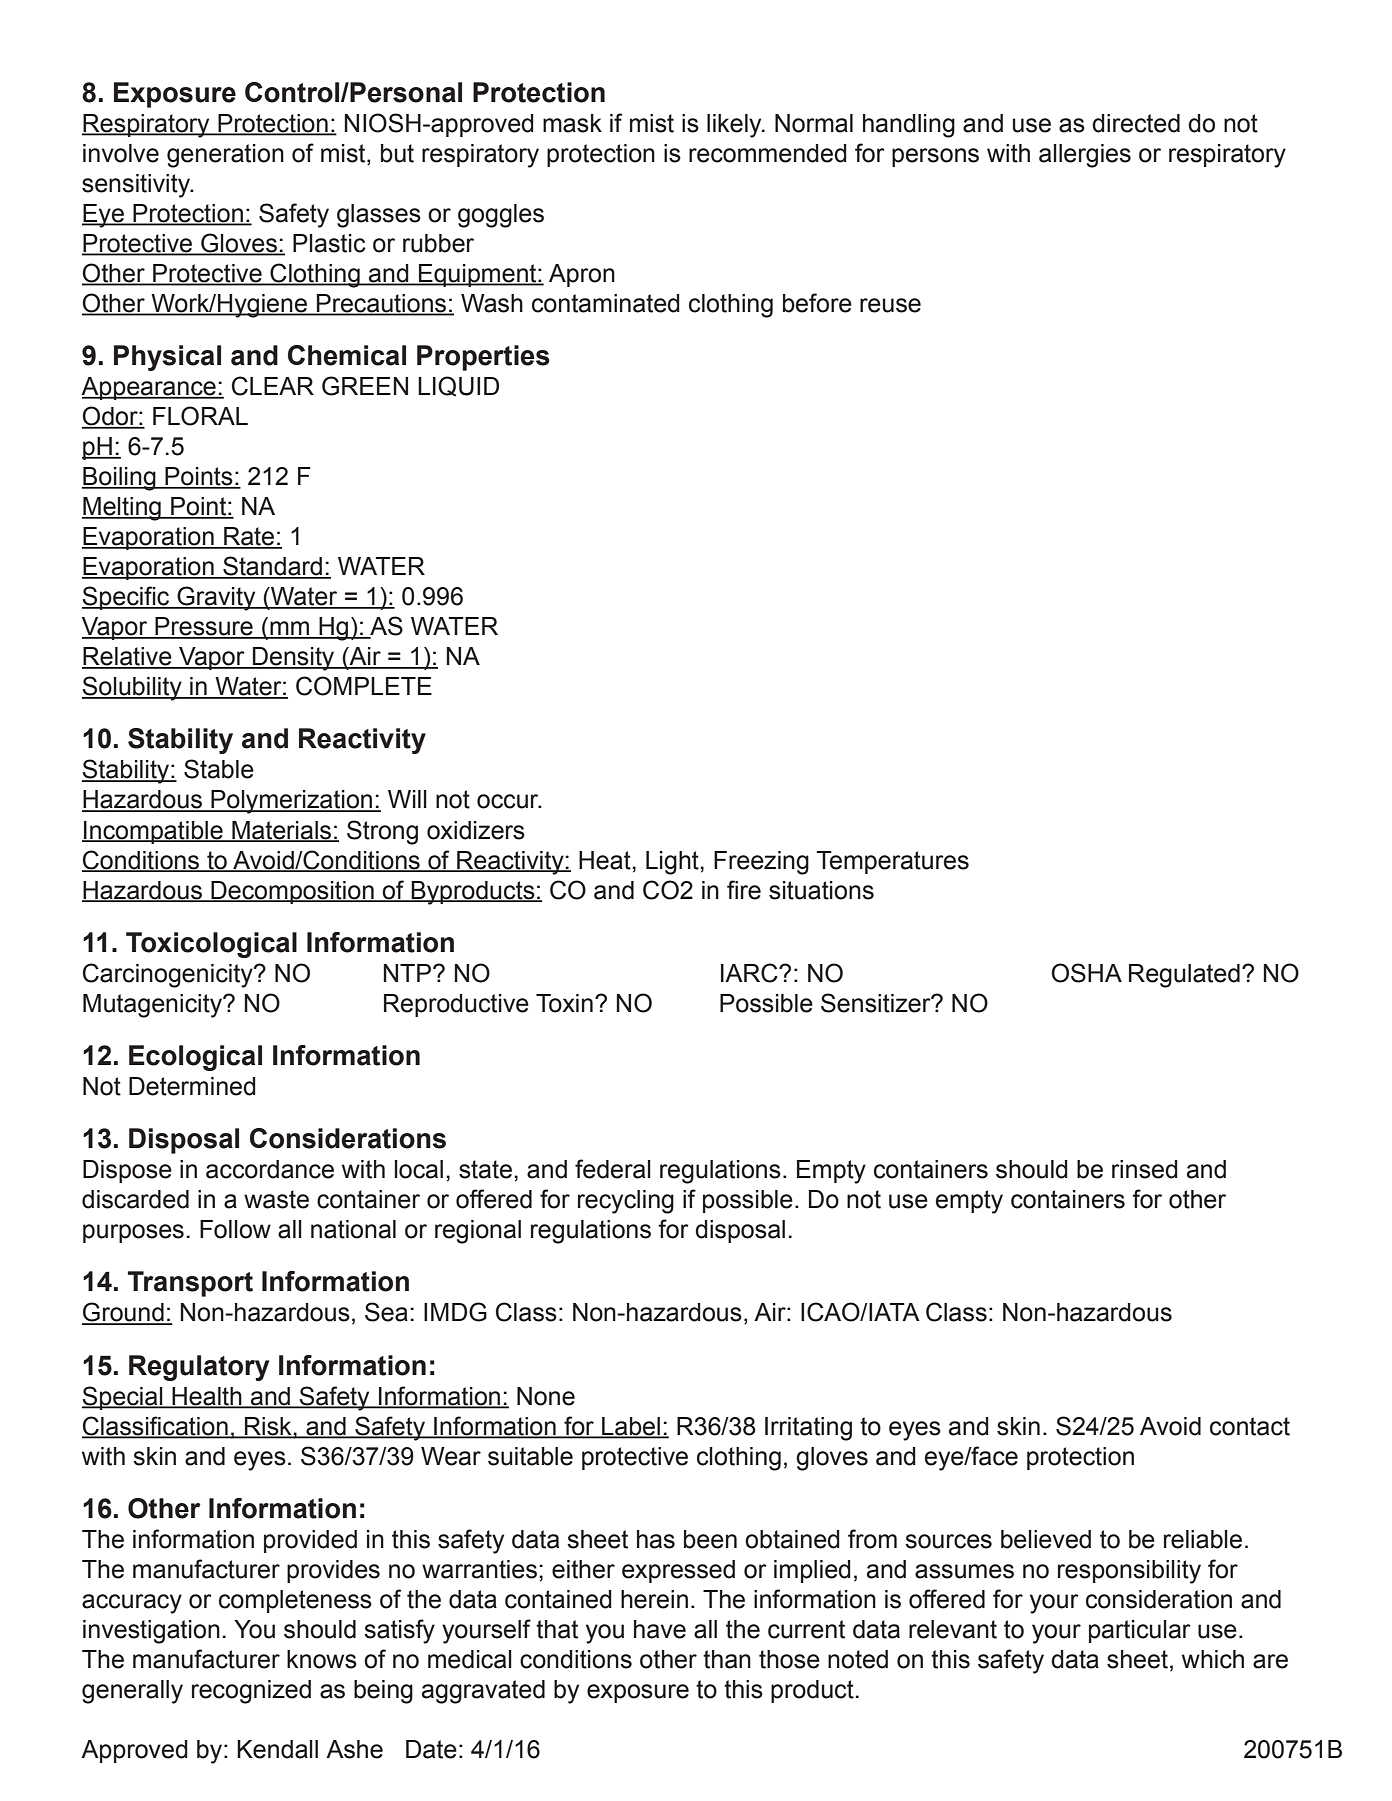  Describe the element at coordinates (211, 945) in the image. I see `Toxicological` at that location.
